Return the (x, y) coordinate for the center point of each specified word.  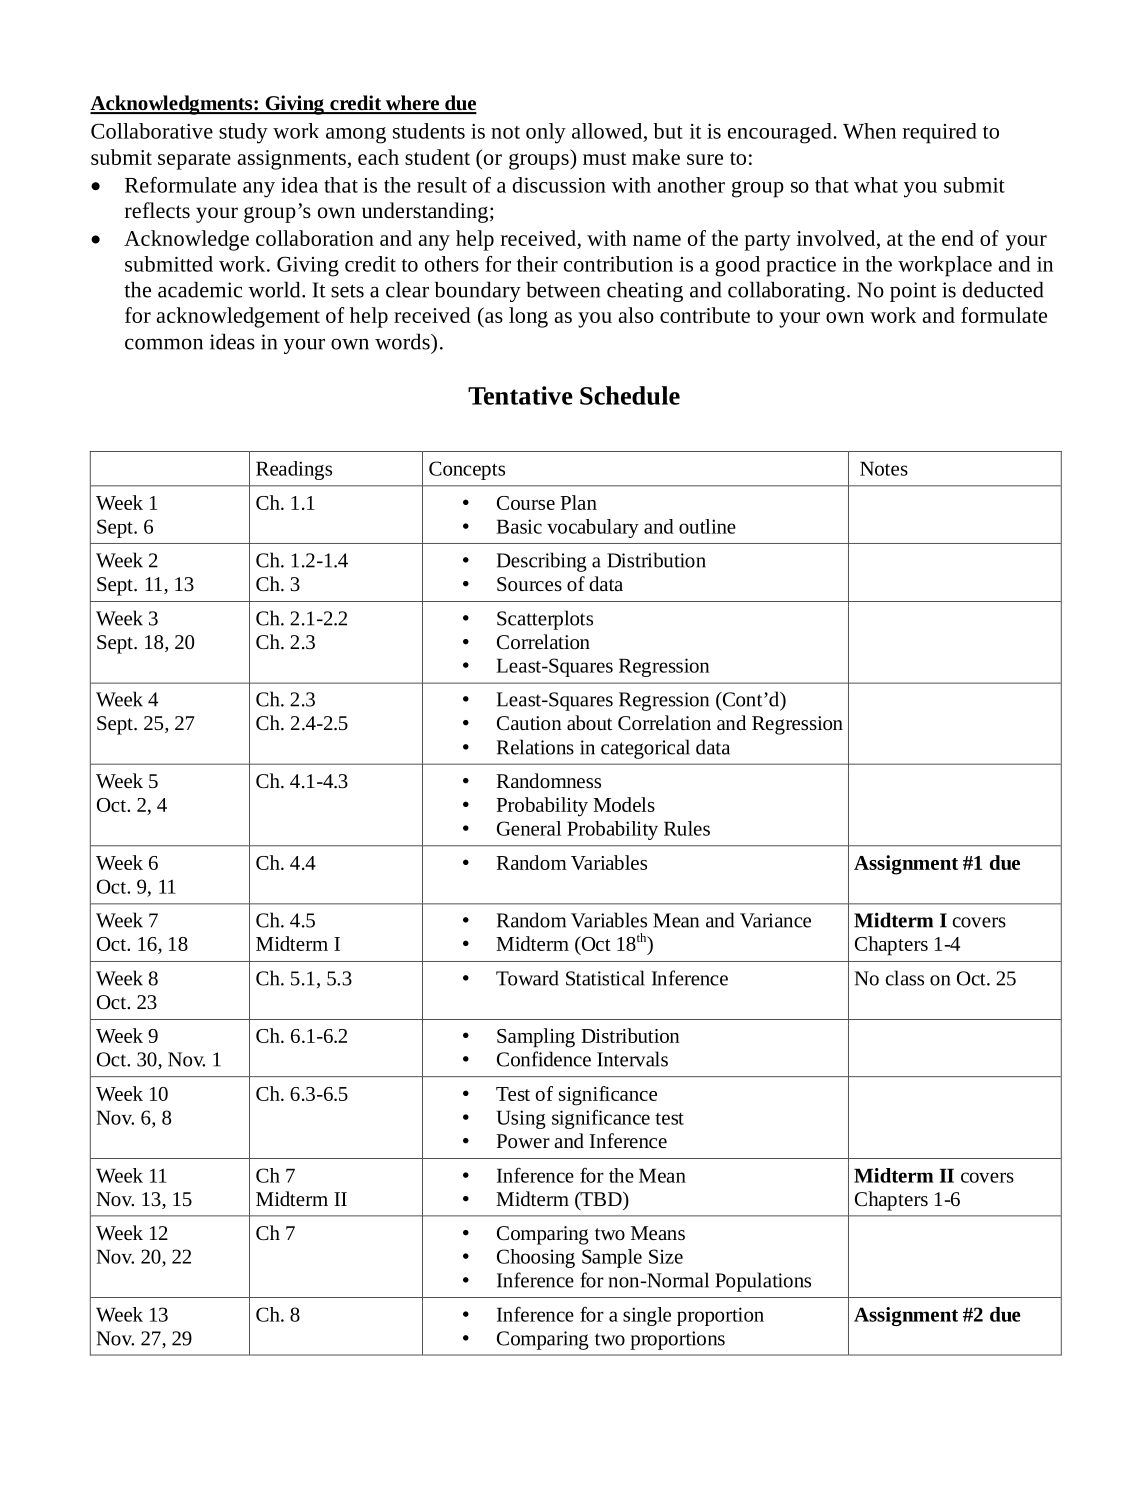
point (913, 292)
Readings (294, 470)
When (869, 131)
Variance (775, 920)
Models (624, 804)
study (243, 133)
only (546, 133)
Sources (529, 584)
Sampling (536, 1038)
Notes (884, 468)
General (529, 828)
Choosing (536, 1258)
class (905, 978)
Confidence (544, 1059)
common (164, 344)
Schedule (630, 395)
